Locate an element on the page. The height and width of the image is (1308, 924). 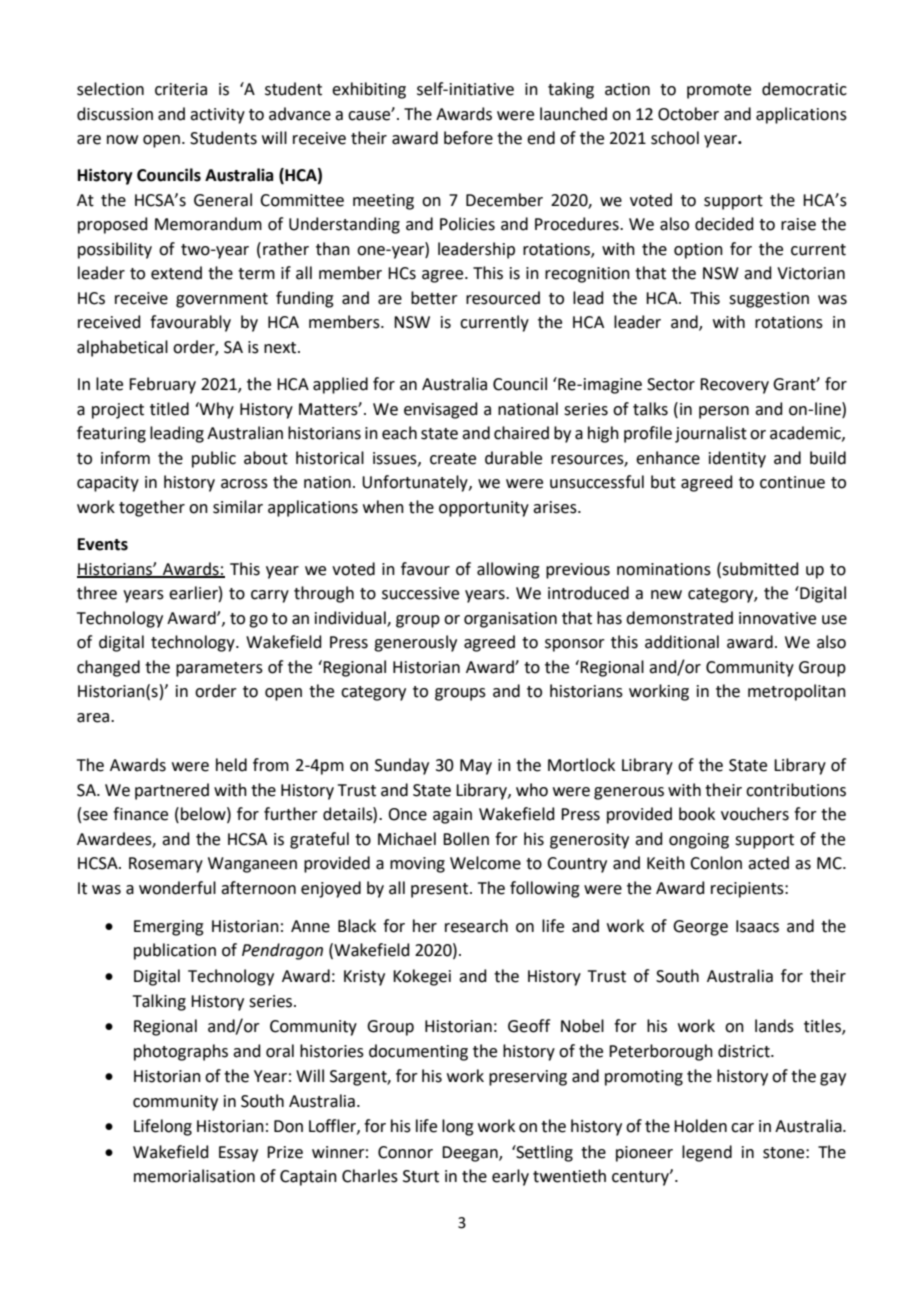
present is located at coordinates (439, 890).
